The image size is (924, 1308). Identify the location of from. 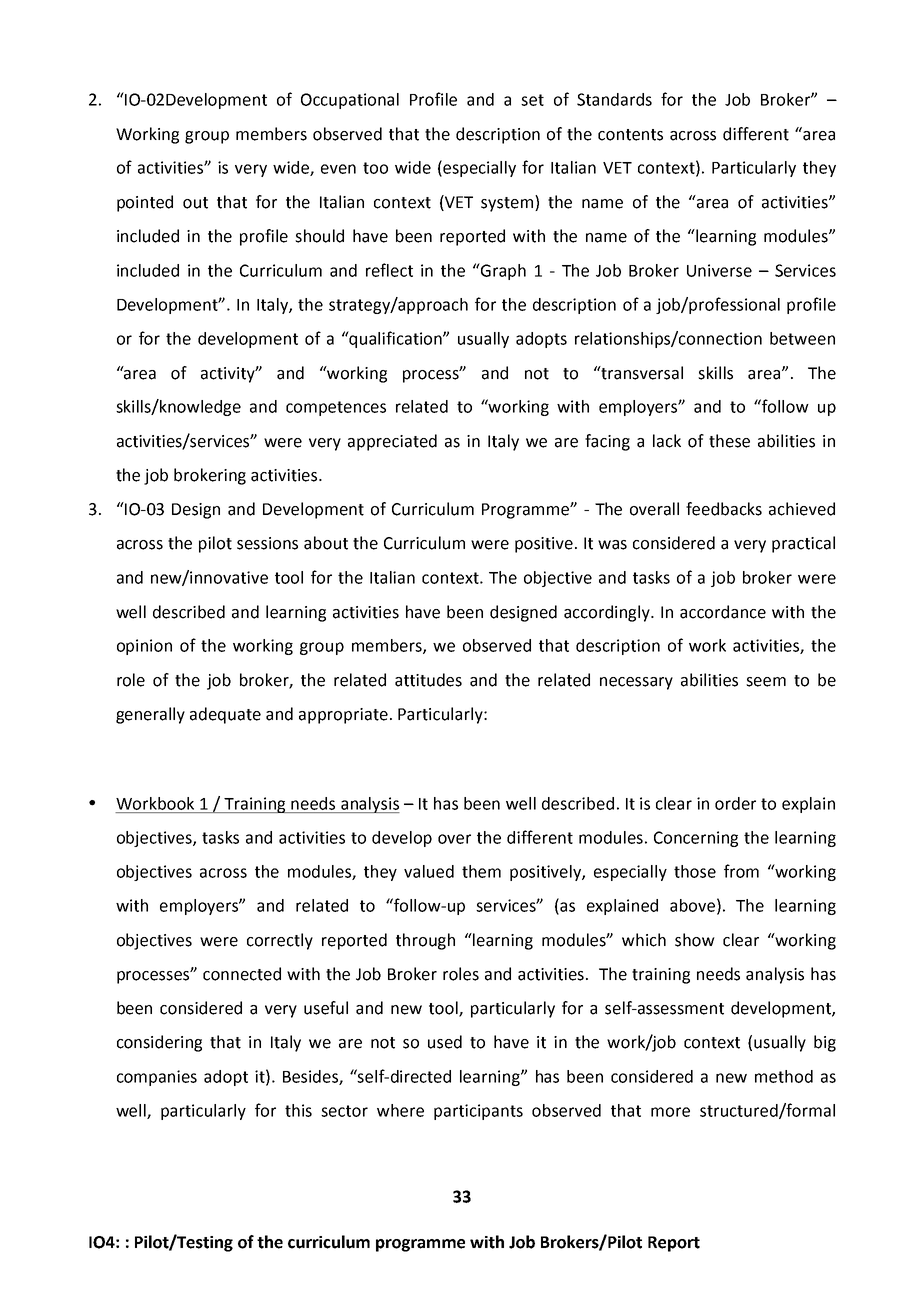
(741, 871).
